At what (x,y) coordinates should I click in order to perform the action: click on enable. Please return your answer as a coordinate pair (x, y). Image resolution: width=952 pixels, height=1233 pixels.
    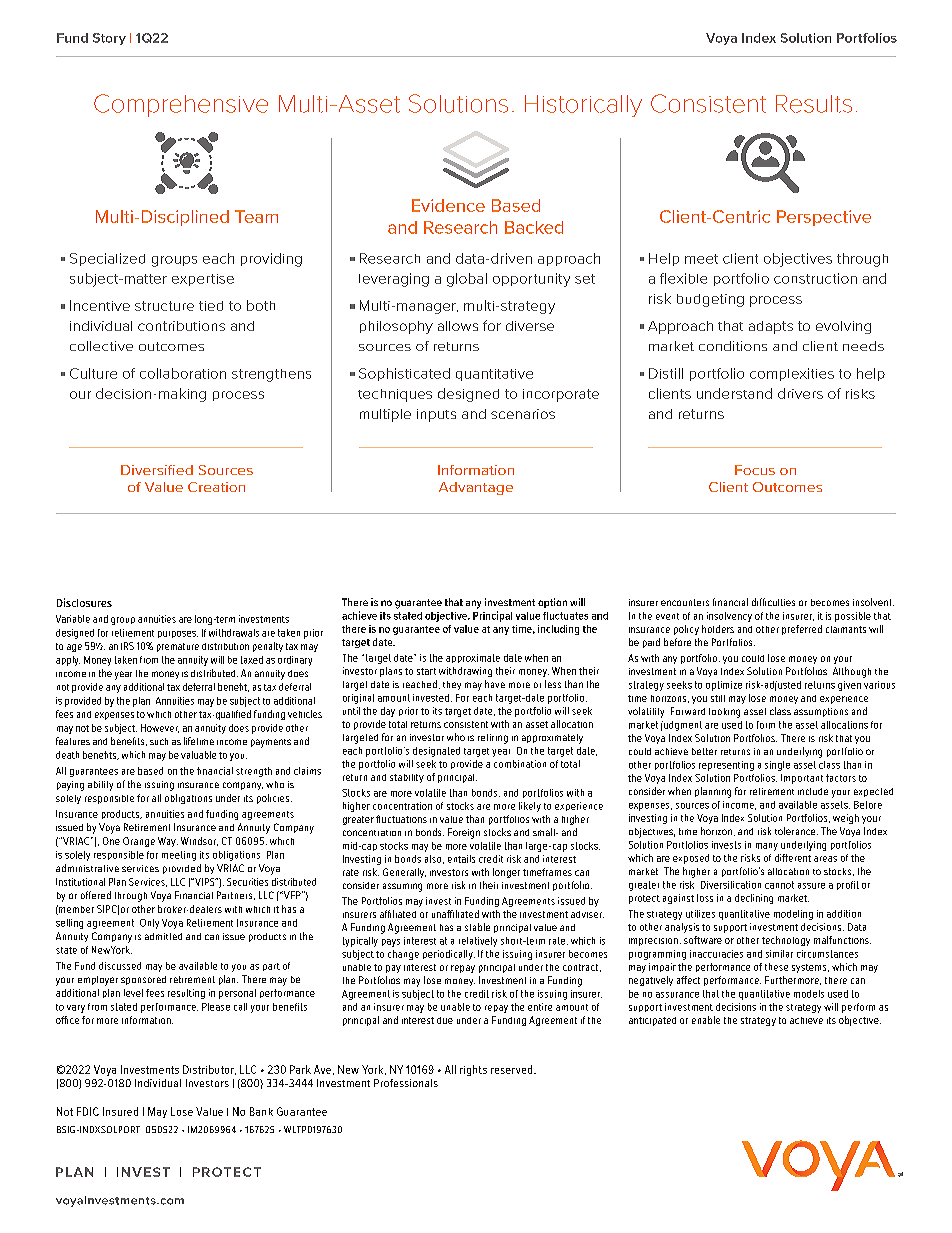
    Looking at the image, I should click on (706, 1020).
